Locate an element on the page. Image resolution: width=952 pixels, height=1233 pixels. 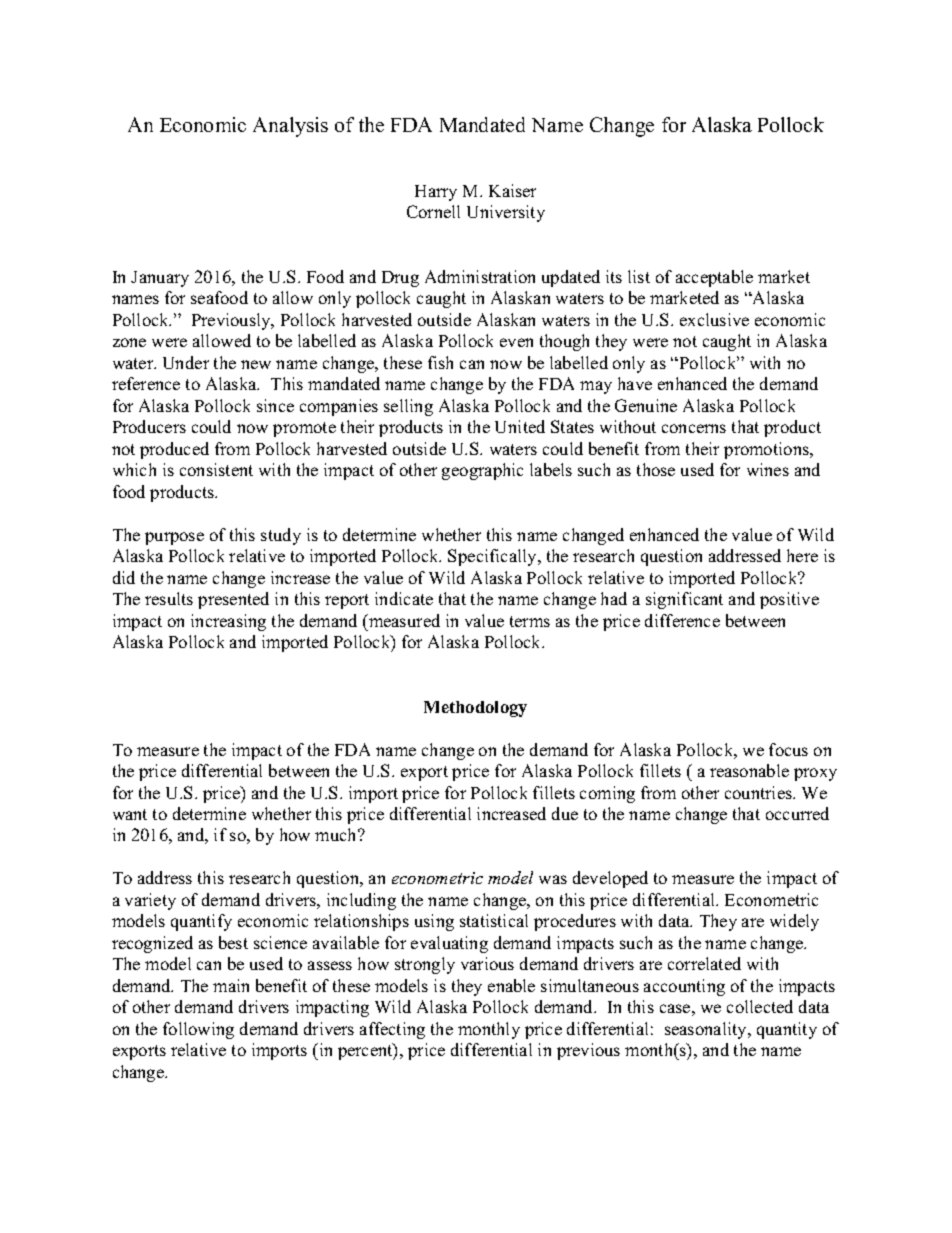
enable is located at coordinates (511, 985).
